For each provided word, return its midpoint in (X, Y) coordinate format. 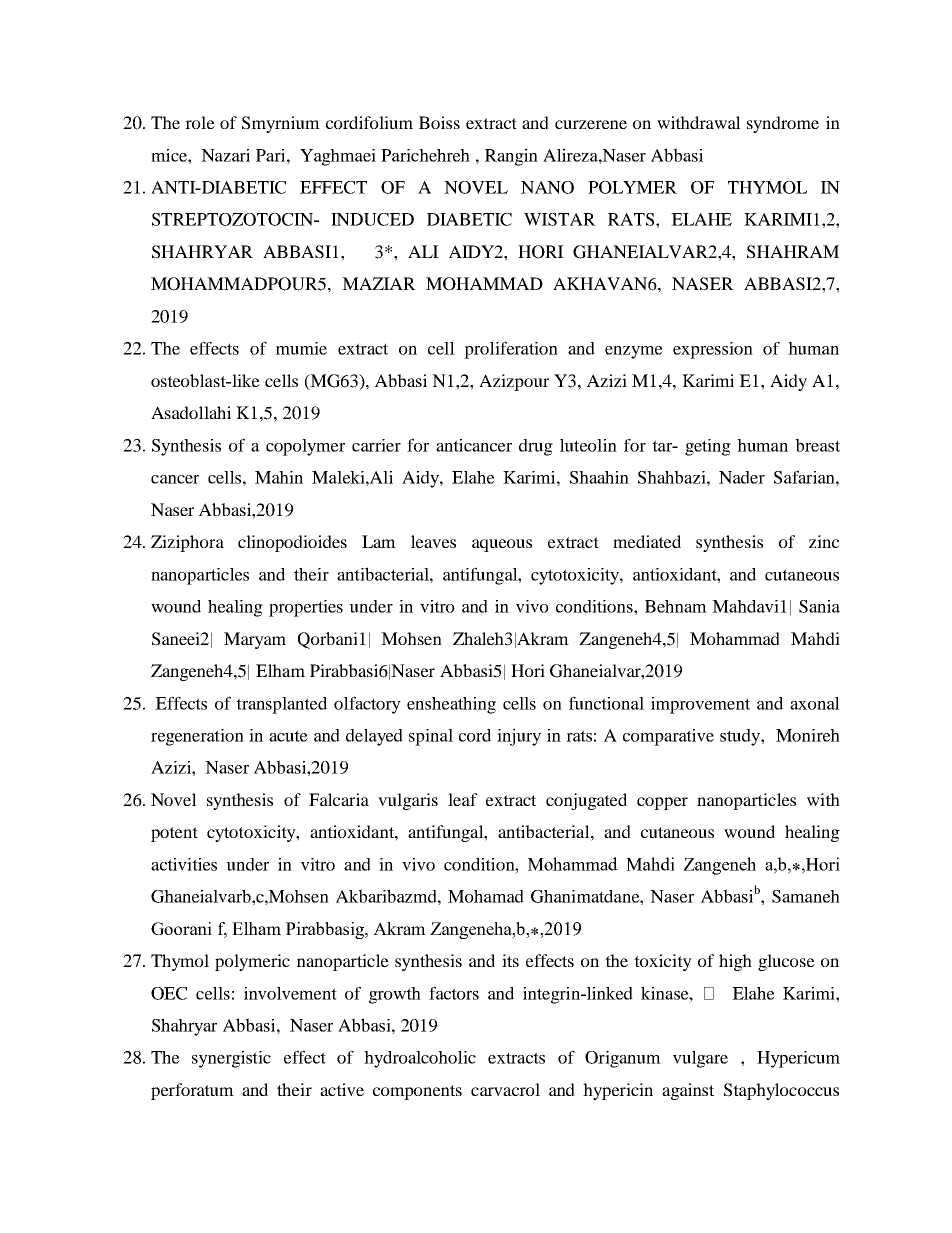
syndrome (783, 124)
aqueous (502, 545)
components (417, 1092)
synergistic (231, 1059)
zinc (824, 541)
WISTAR (560, 219)
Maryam (255, 640)
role (200, 122)
